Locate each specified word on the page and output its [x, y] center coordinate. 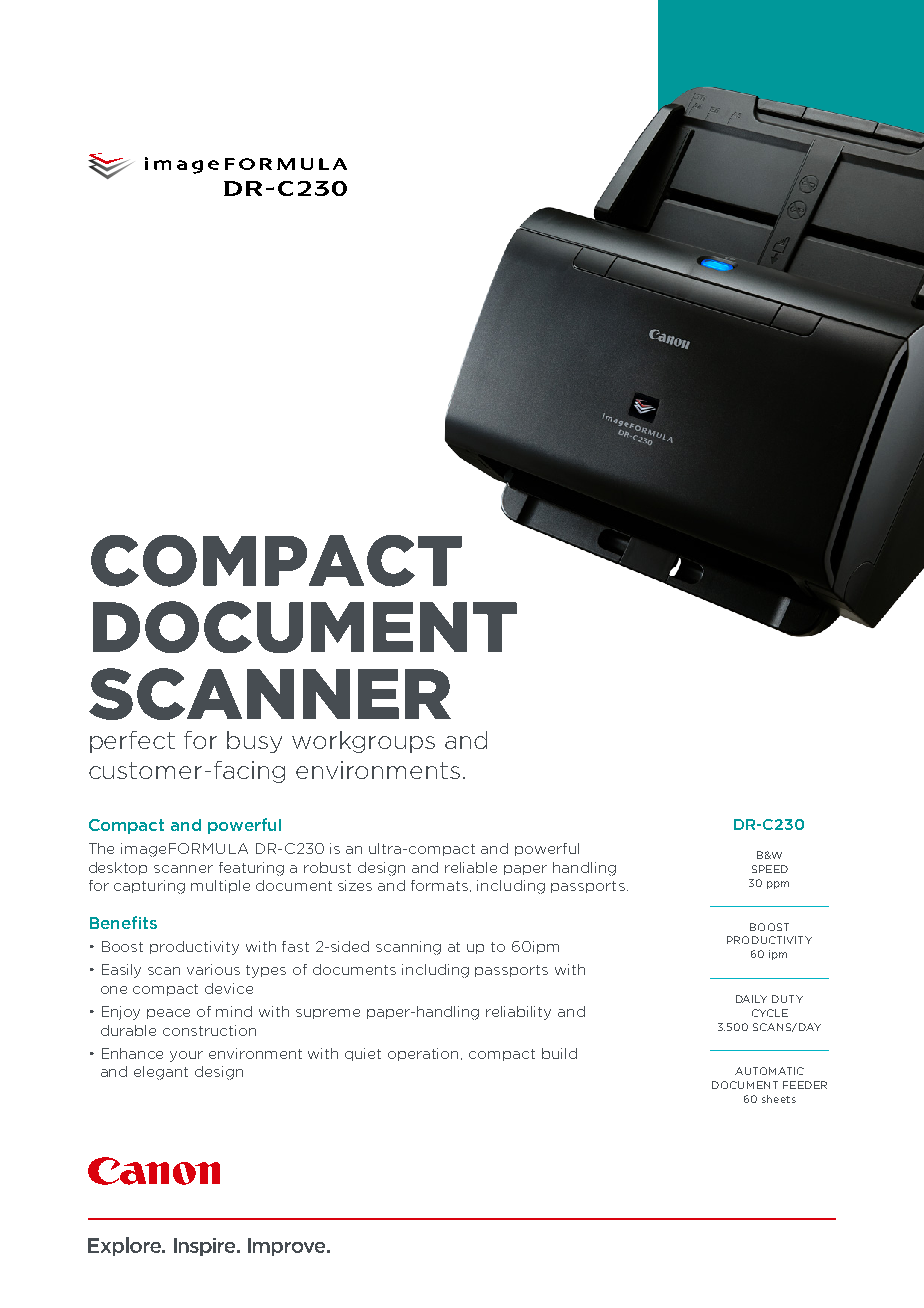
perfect [132, 742]
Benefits [123, 922]
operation [425, 1054]
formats [441, 886]
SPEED [770, 869]
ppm [778, 885]
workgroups [363, 742]
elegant [161, 1073]
